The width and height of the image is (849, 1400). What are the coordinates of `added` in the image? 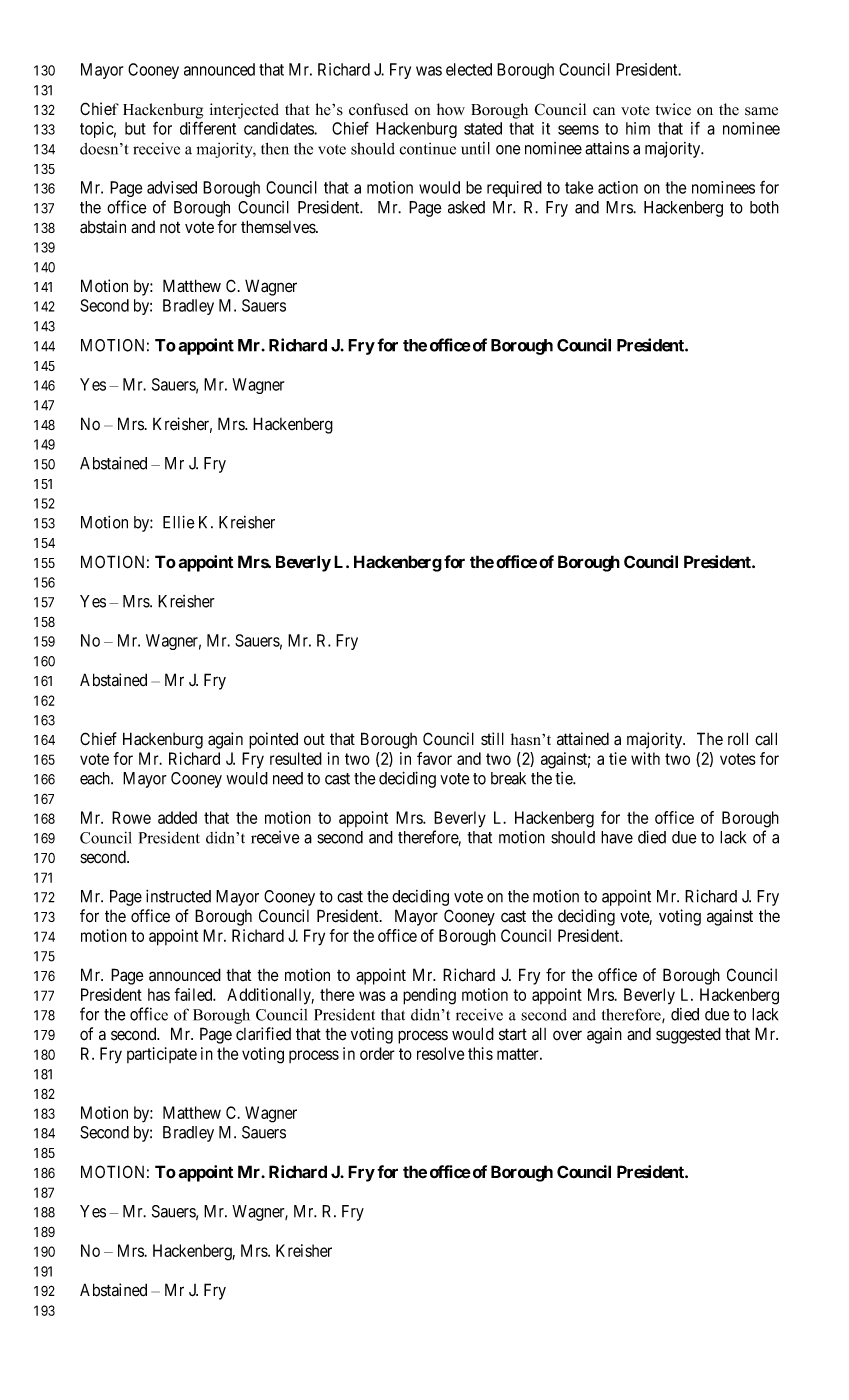 It's located at (177, 817).
